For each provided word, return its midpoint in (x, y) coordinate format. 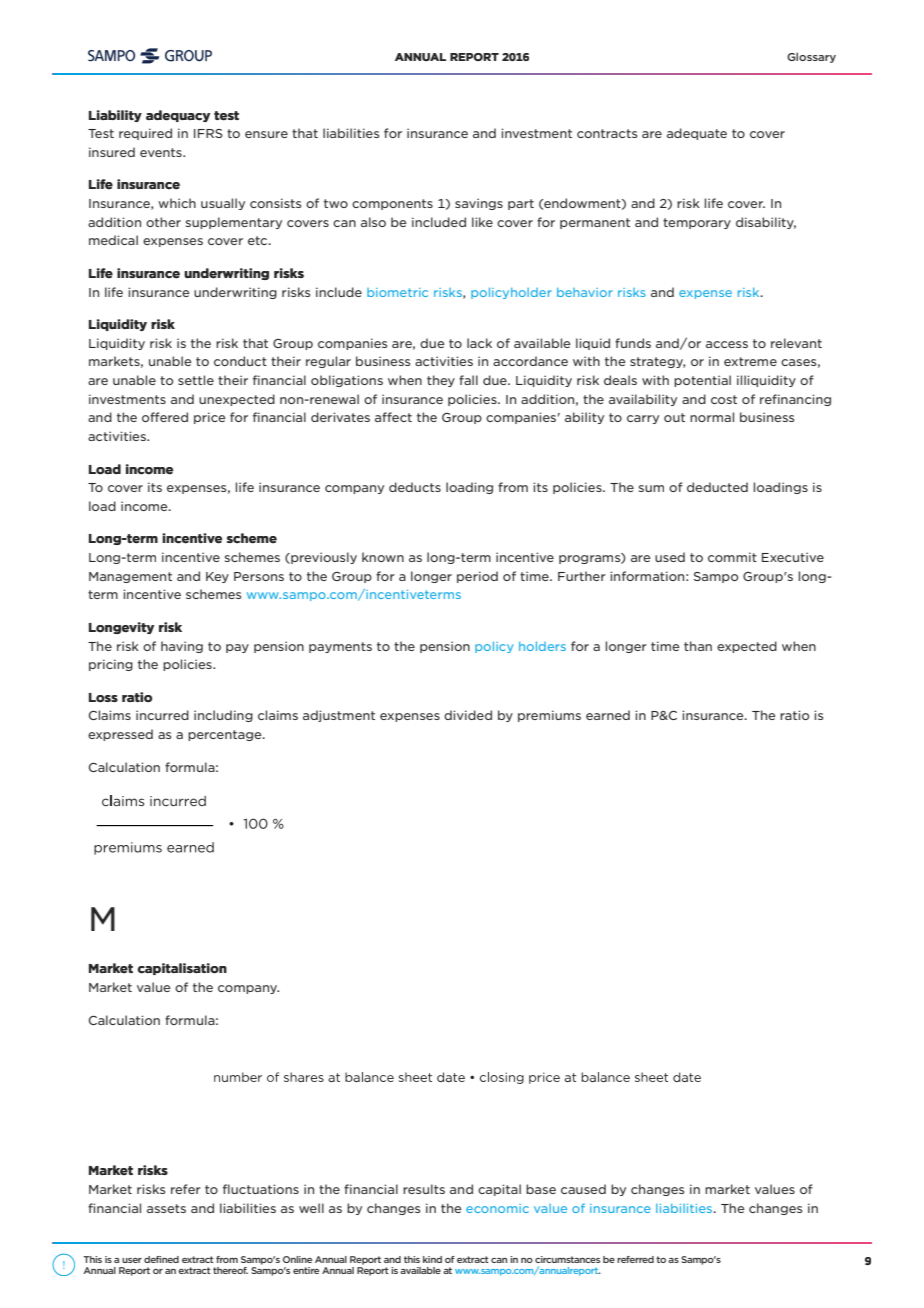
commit (732, 557)
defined (161, 1259)
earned (608, 715)
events (162, 152)
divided (468, 715)
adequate (697, 134)
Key (217, 577)
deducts (415, 487)
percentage (226, 735)
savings (479, 204)
